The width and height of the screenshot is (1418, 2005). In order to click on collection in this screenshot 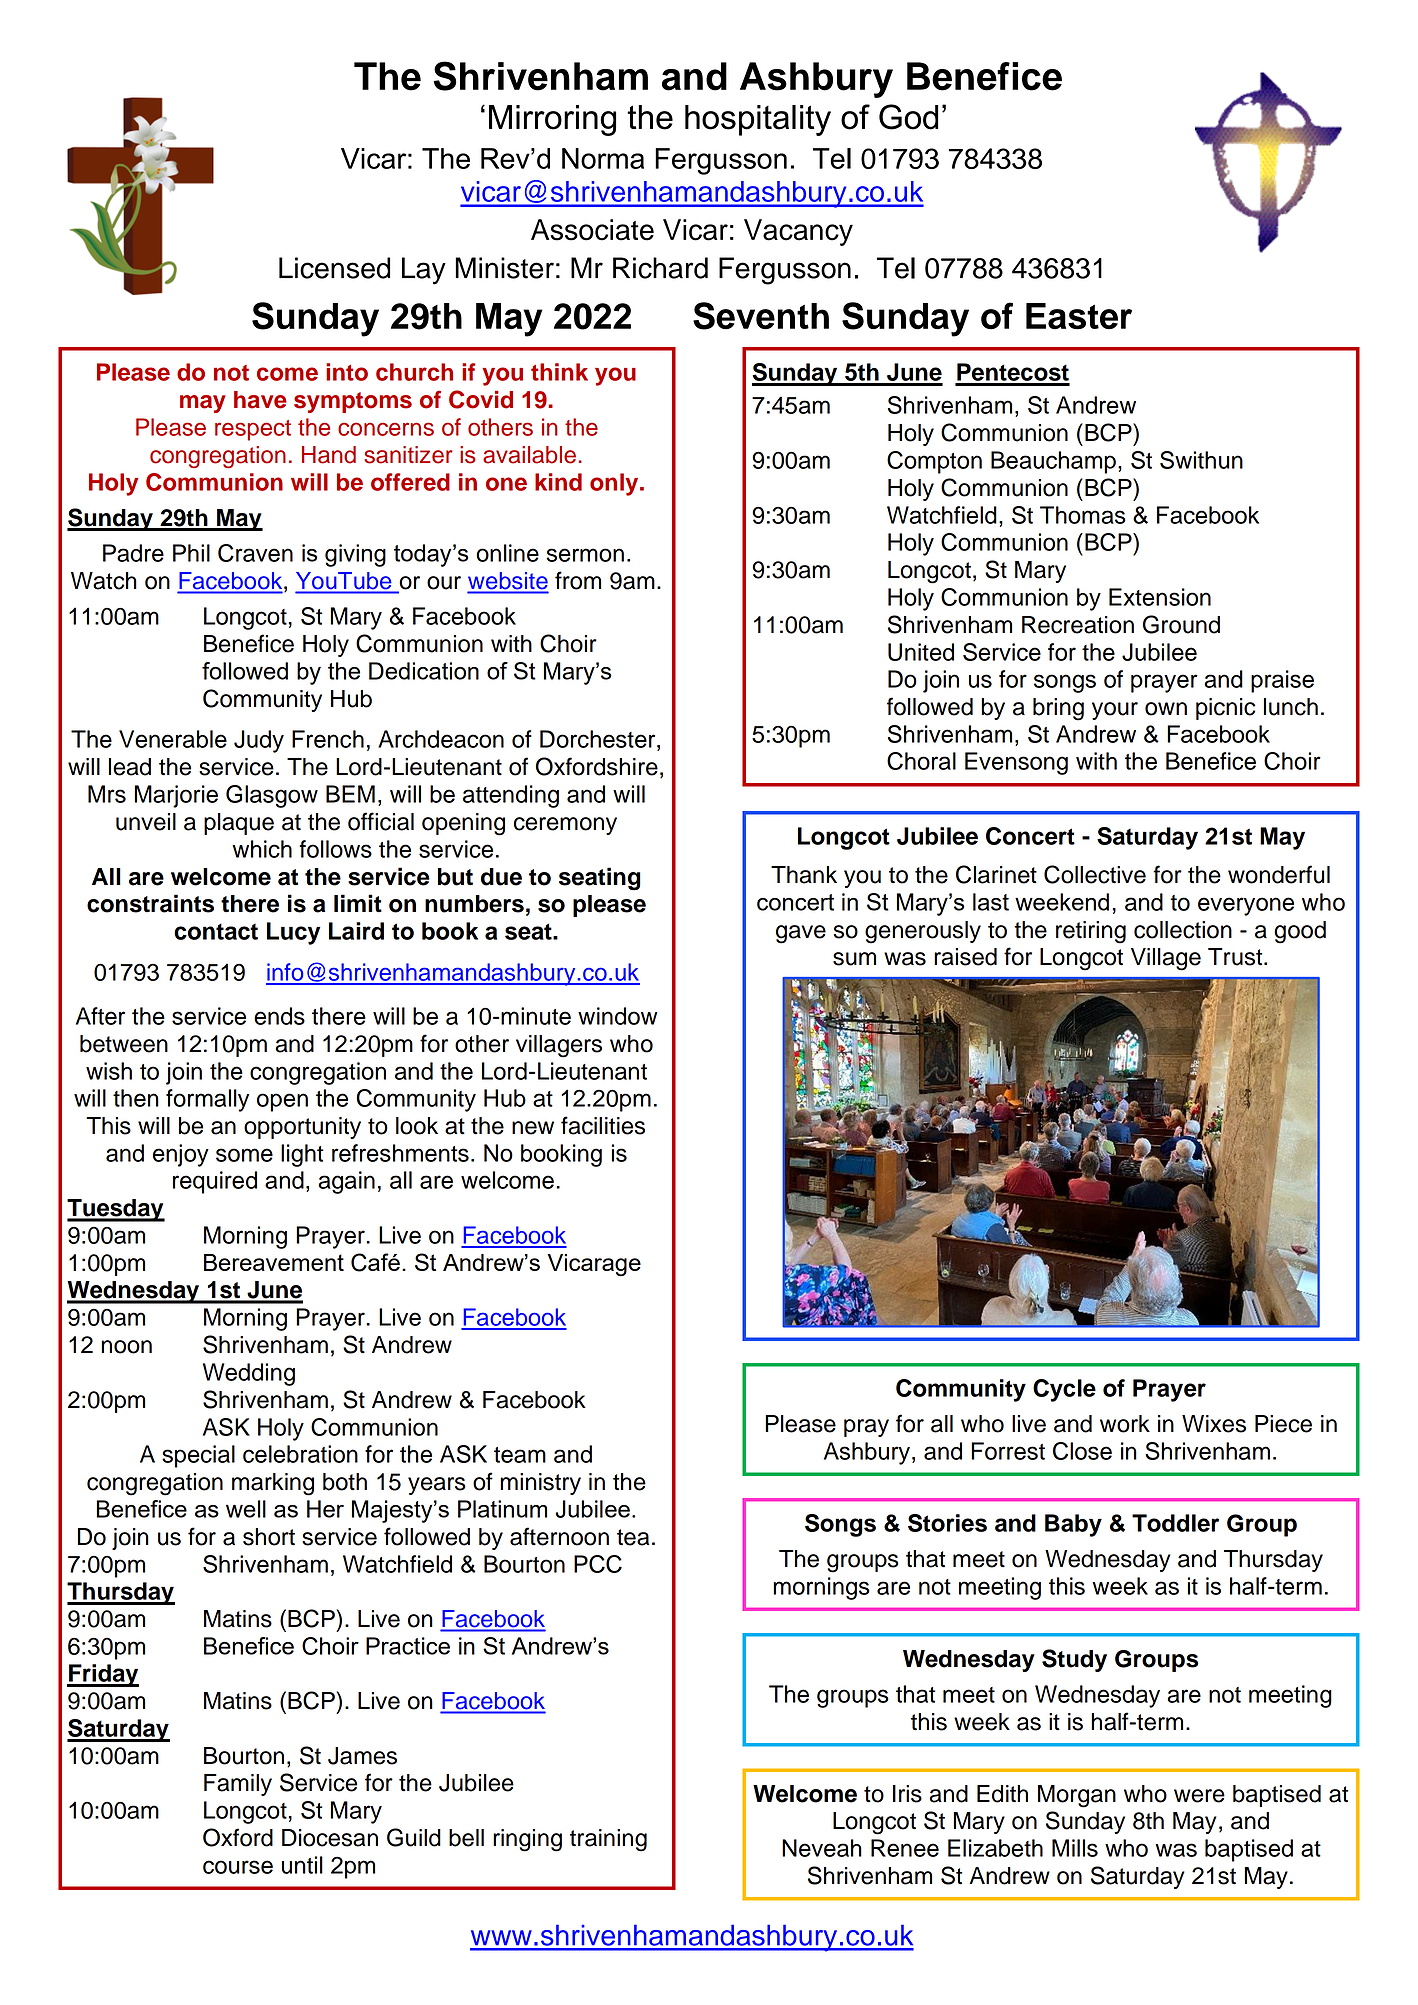, I will do `click(1183, 930)`.
